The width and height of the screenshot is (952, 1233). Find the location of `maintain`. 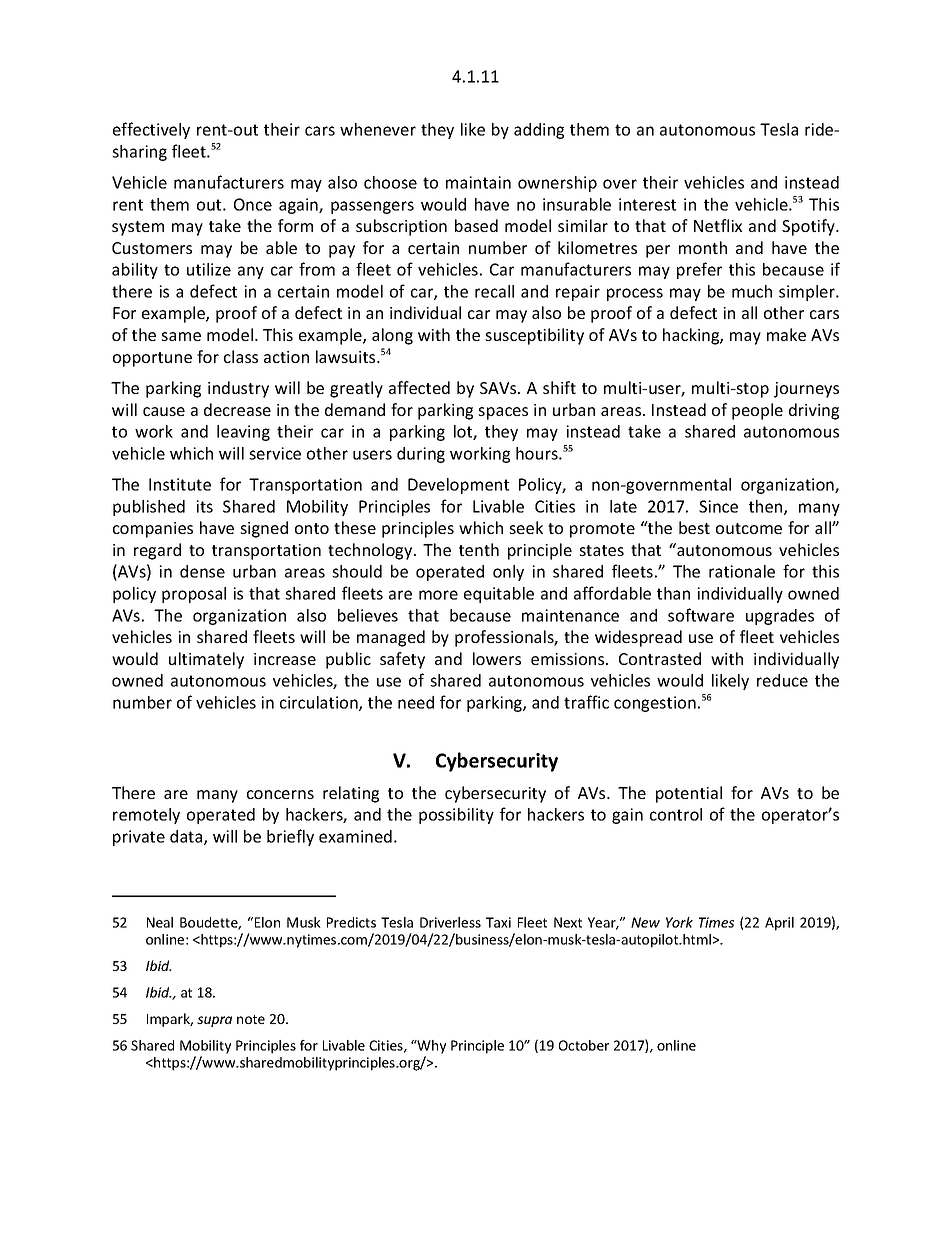

maintain is located at coordinates (478, 182).
